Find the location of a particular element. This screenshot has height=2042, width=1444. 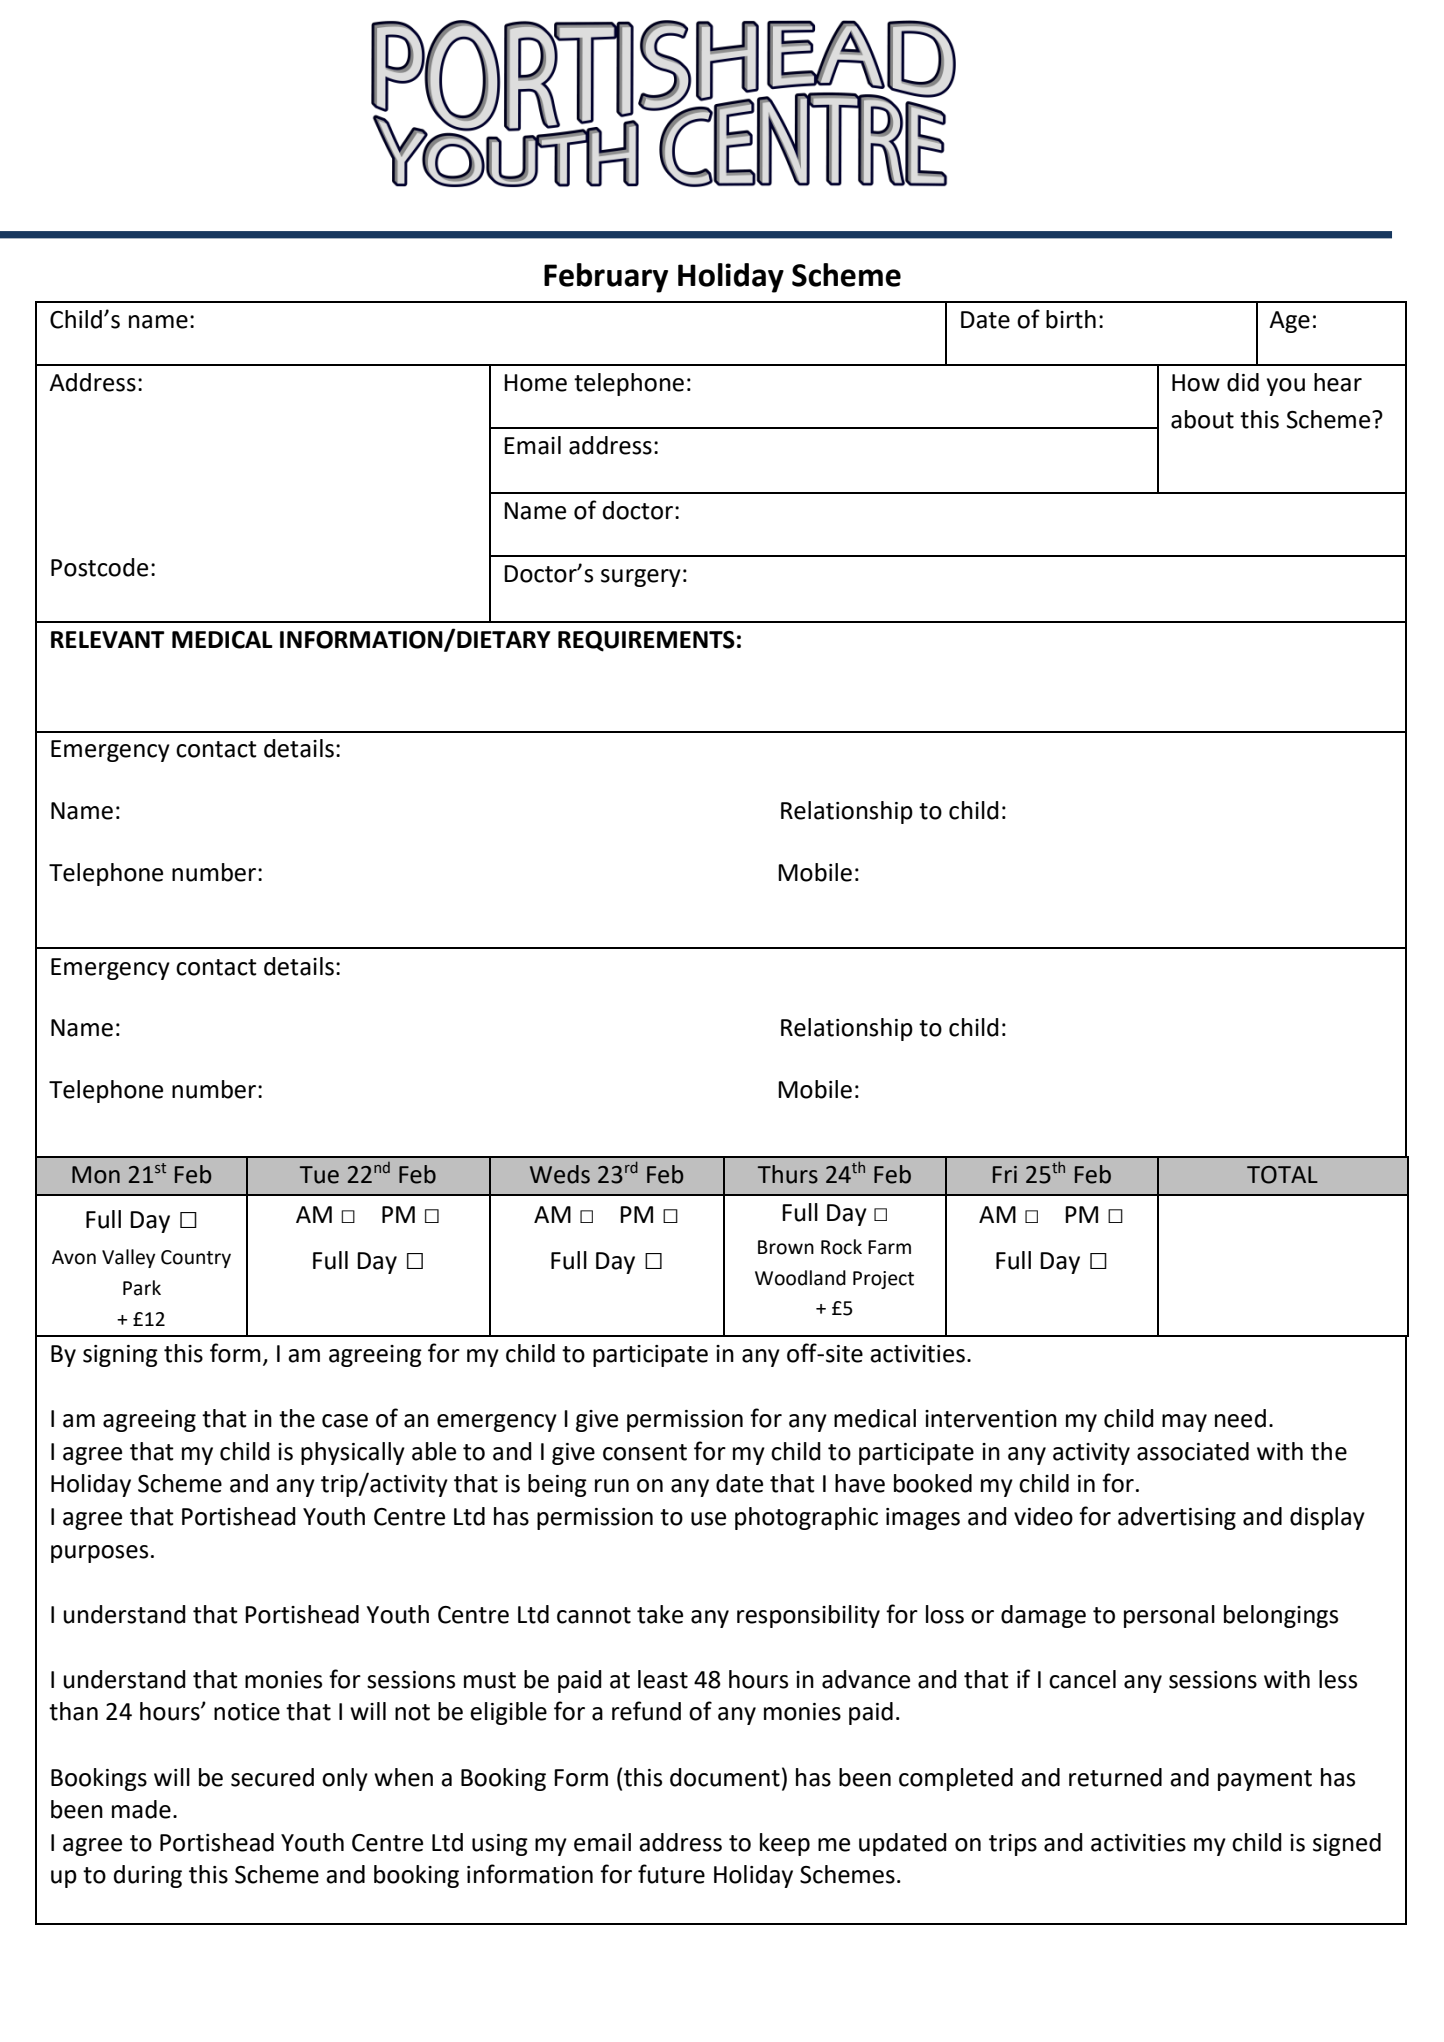

How is located at coordinates (1196, 383).
